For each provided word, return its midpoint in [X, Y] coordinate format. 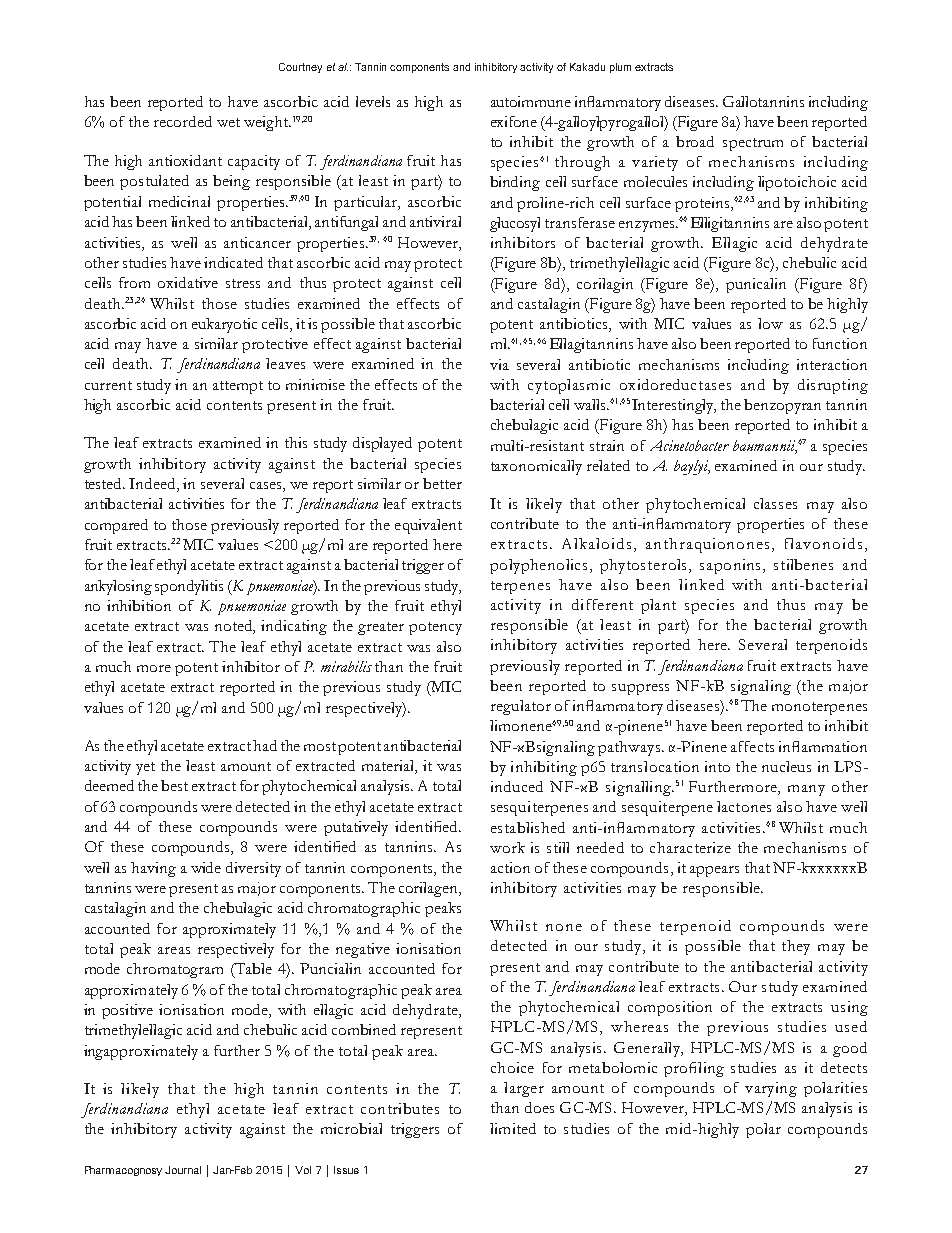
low [770, 323]
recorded [183, 121]
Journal [183, 1170]
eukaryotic [224, 325]
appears [714, 871]
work [507, 847]
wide [206, 867]
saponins [732, 566]
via [499, 364]
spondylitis [189, 587]
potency [435, 628]
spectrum [753, 144]
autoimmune [531, 101]
